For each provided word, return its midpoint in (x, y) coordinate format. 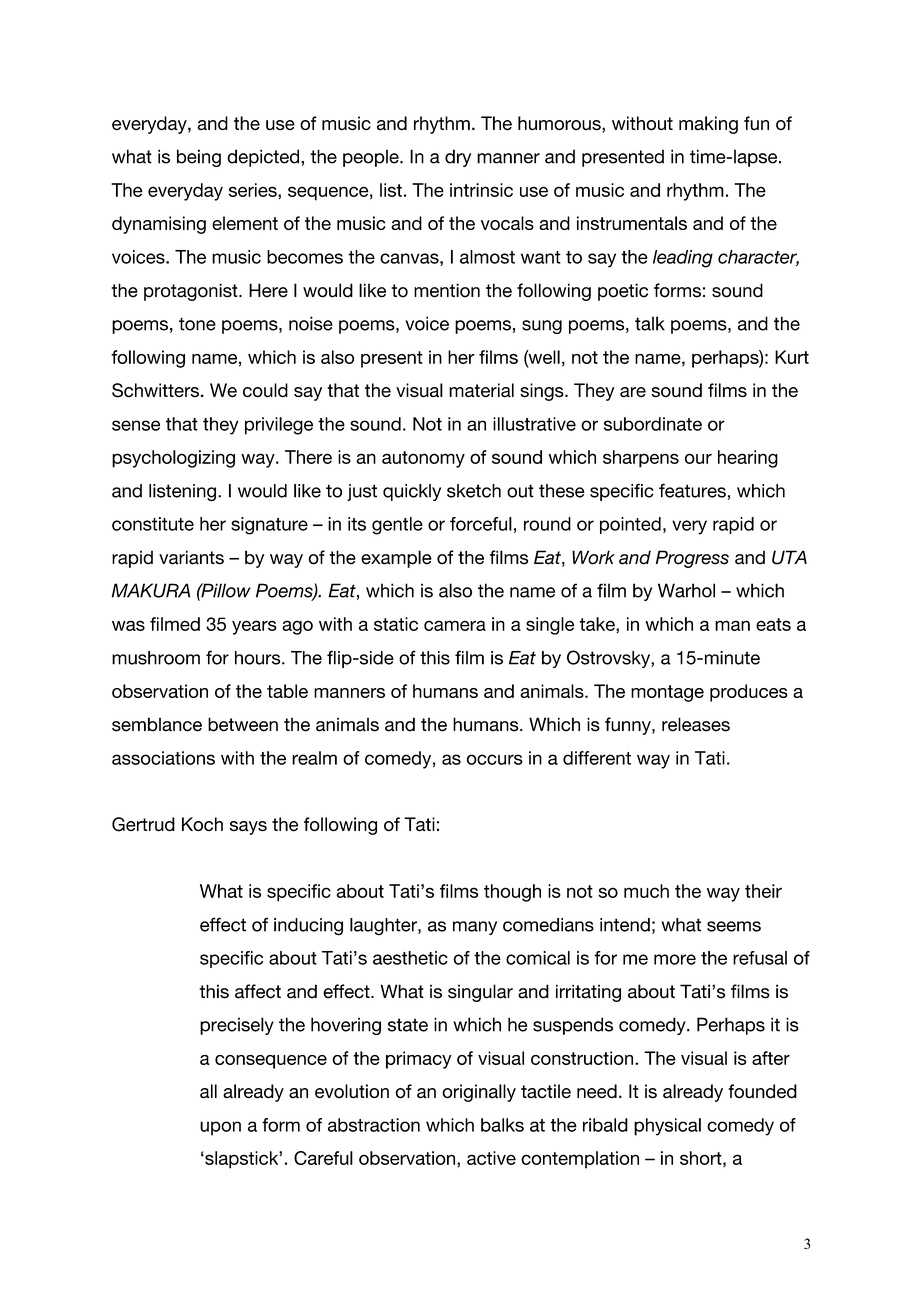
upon (220, 1128)
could (265, 390)
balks (502, 1125)
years (254, 627)
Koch (202, 824)
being (199, 158)
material (481, 390)
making (708, 125)
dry (458, 158)
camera (455, 625)
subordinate (653, 424)
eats (773, 624)
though (512, 893)
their (763, 891)
